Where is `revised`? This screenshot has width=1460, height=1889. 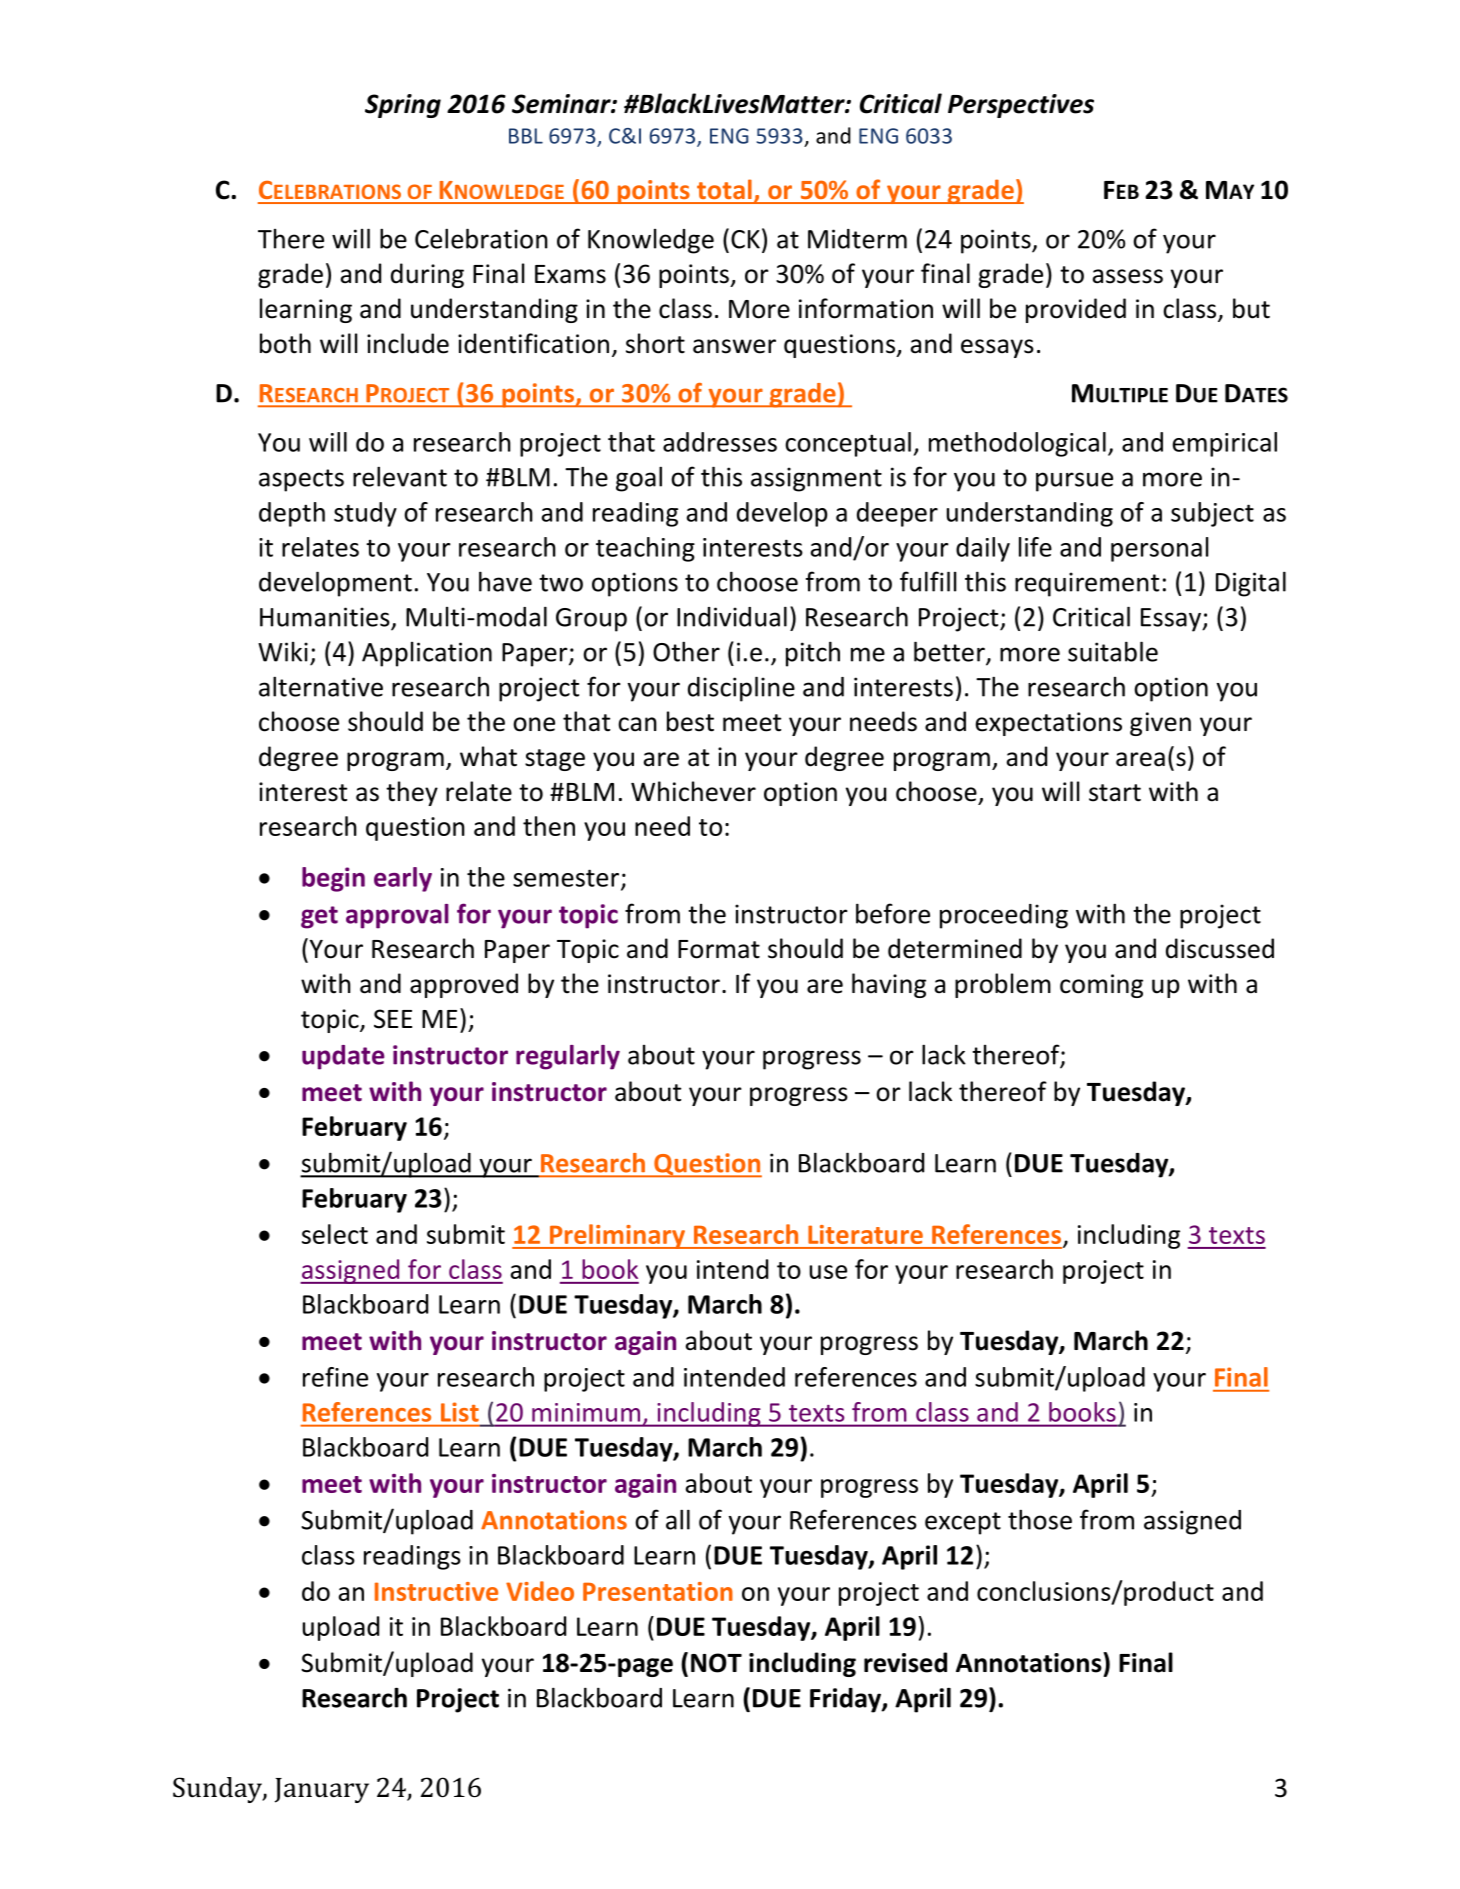
revised is located at coordinates (905, 1662).
